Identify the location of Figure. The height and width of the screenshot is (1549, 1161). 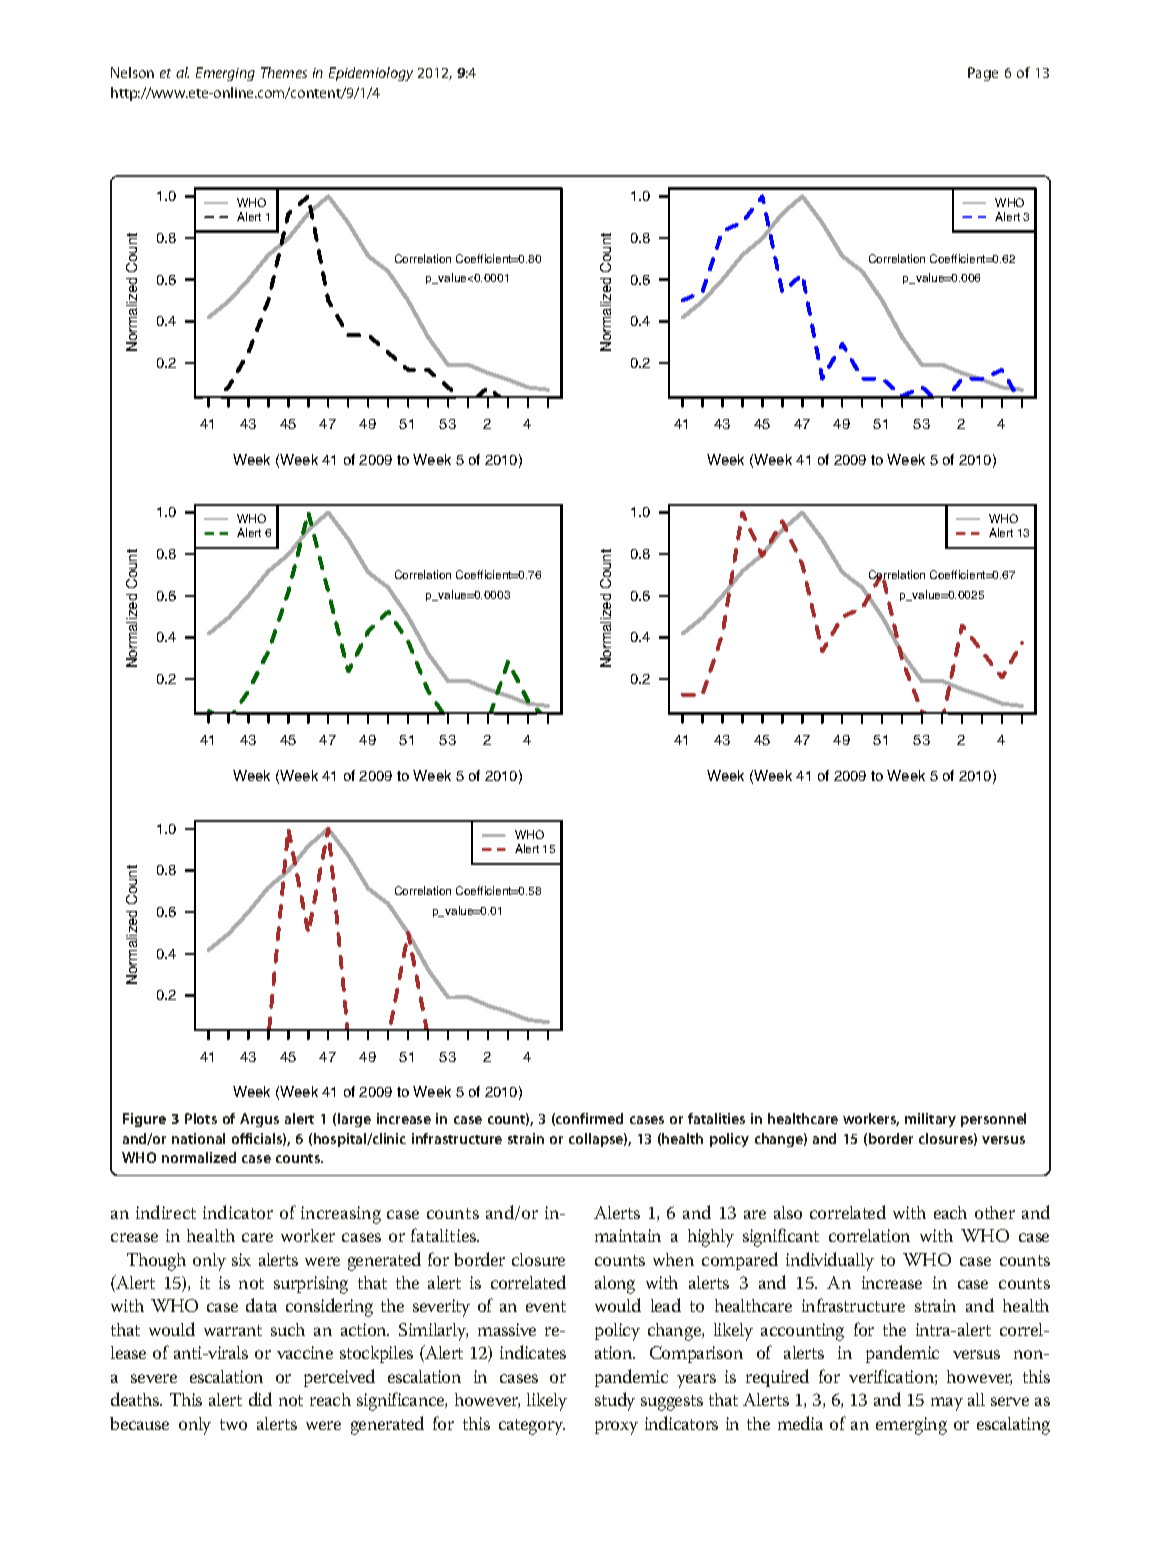
(144, 1120).
